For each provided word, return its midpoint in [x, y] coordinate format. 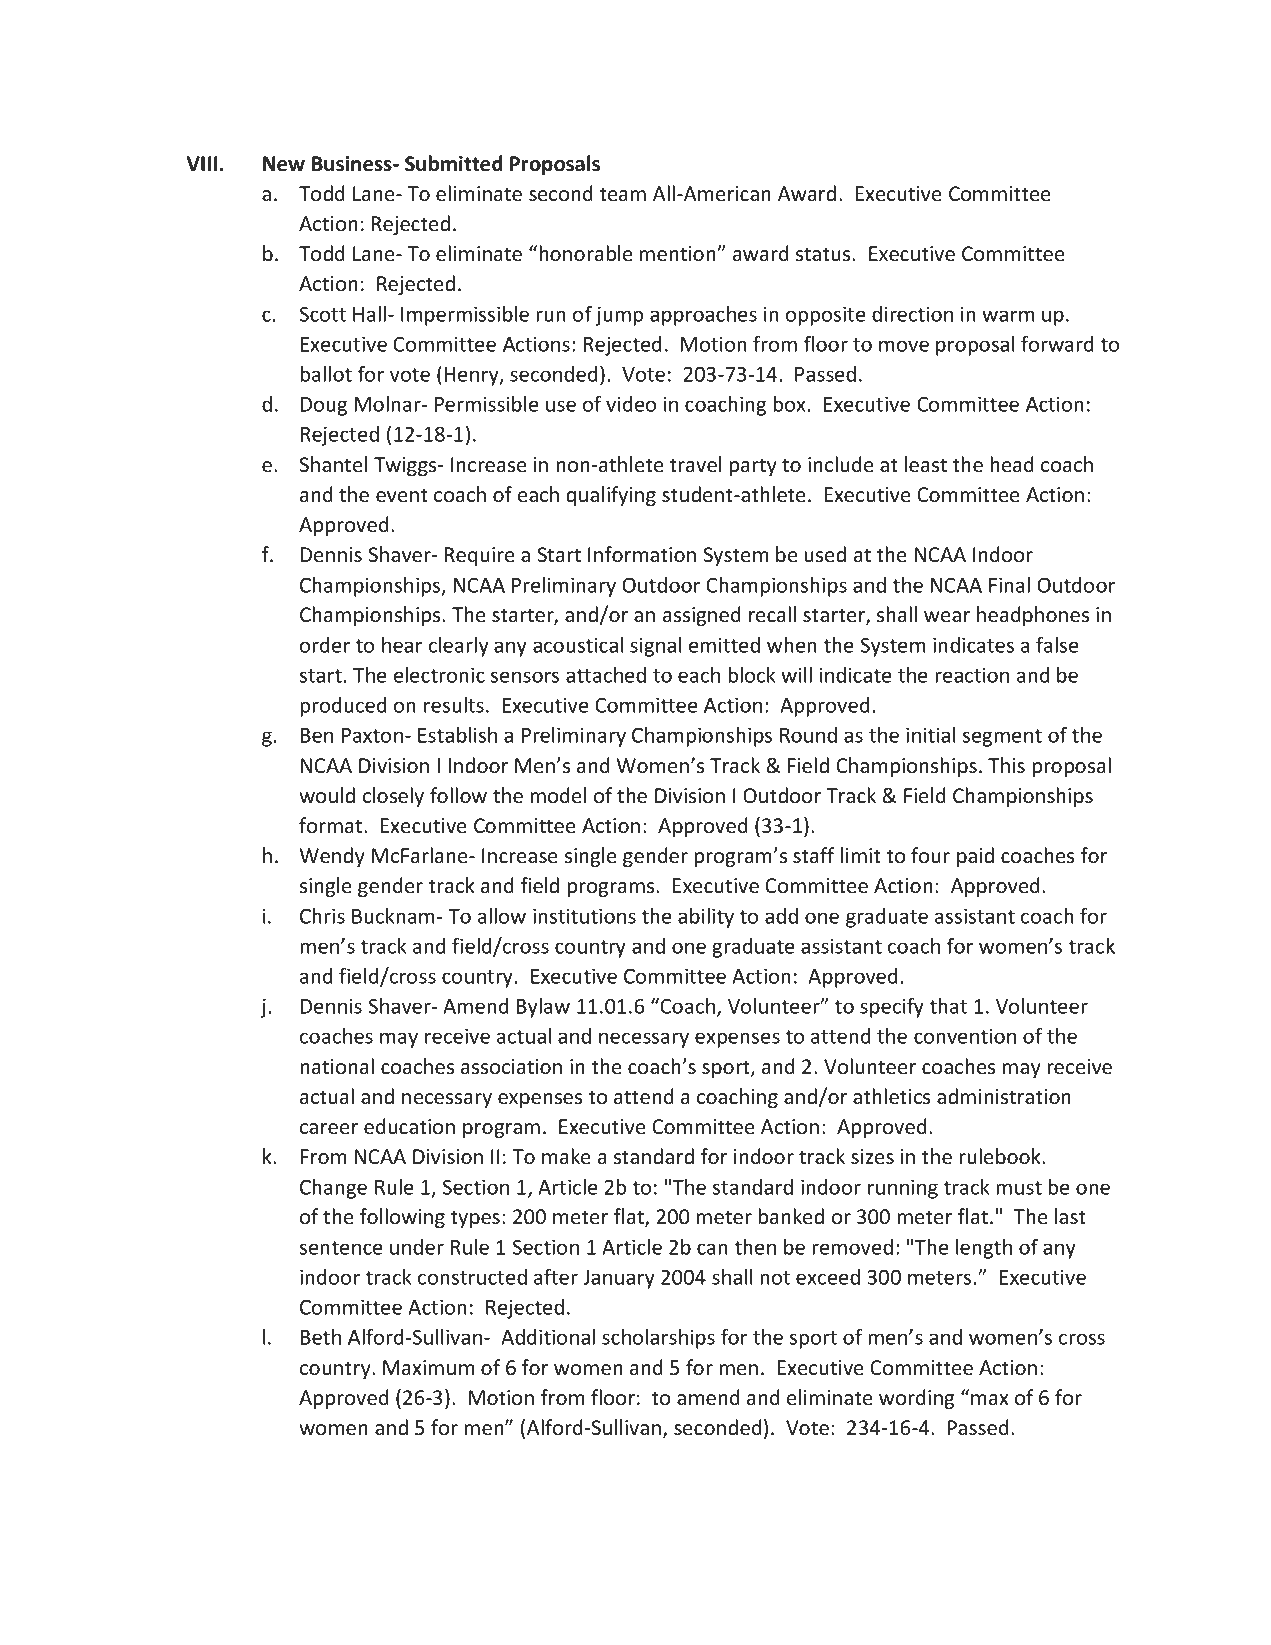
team [623, 194]
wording [916, 1399]
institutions [584, 916]
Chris [322, 916]
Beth [321, 1337]
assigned [702, 616]
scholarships [658, 1339]
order [325, 645]
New [284, 164]
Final [1009, 585]
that [948, 1006]
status [824, 254]
